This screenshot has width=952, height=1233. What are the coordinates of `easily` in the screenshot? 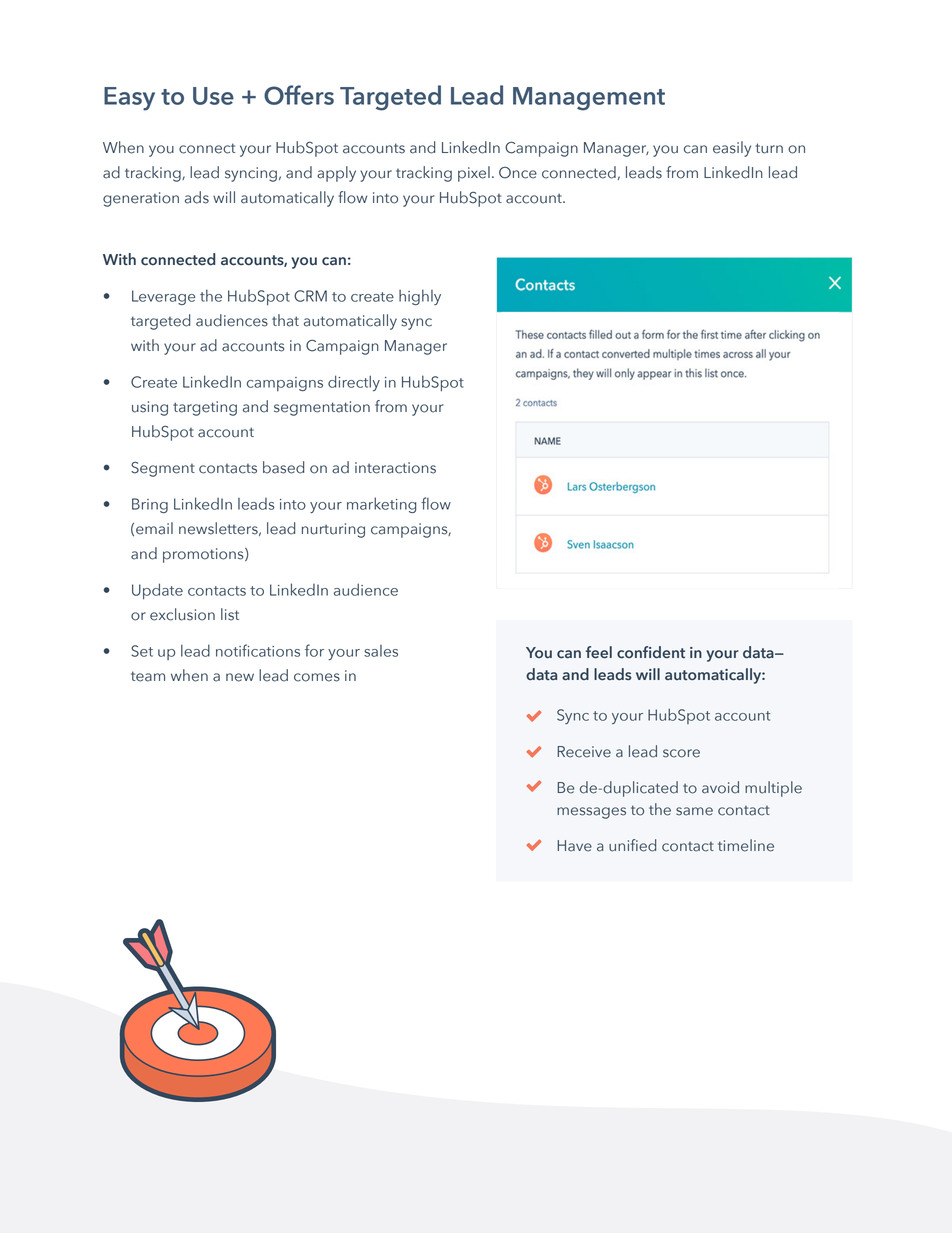 It's located at (732, 149).
